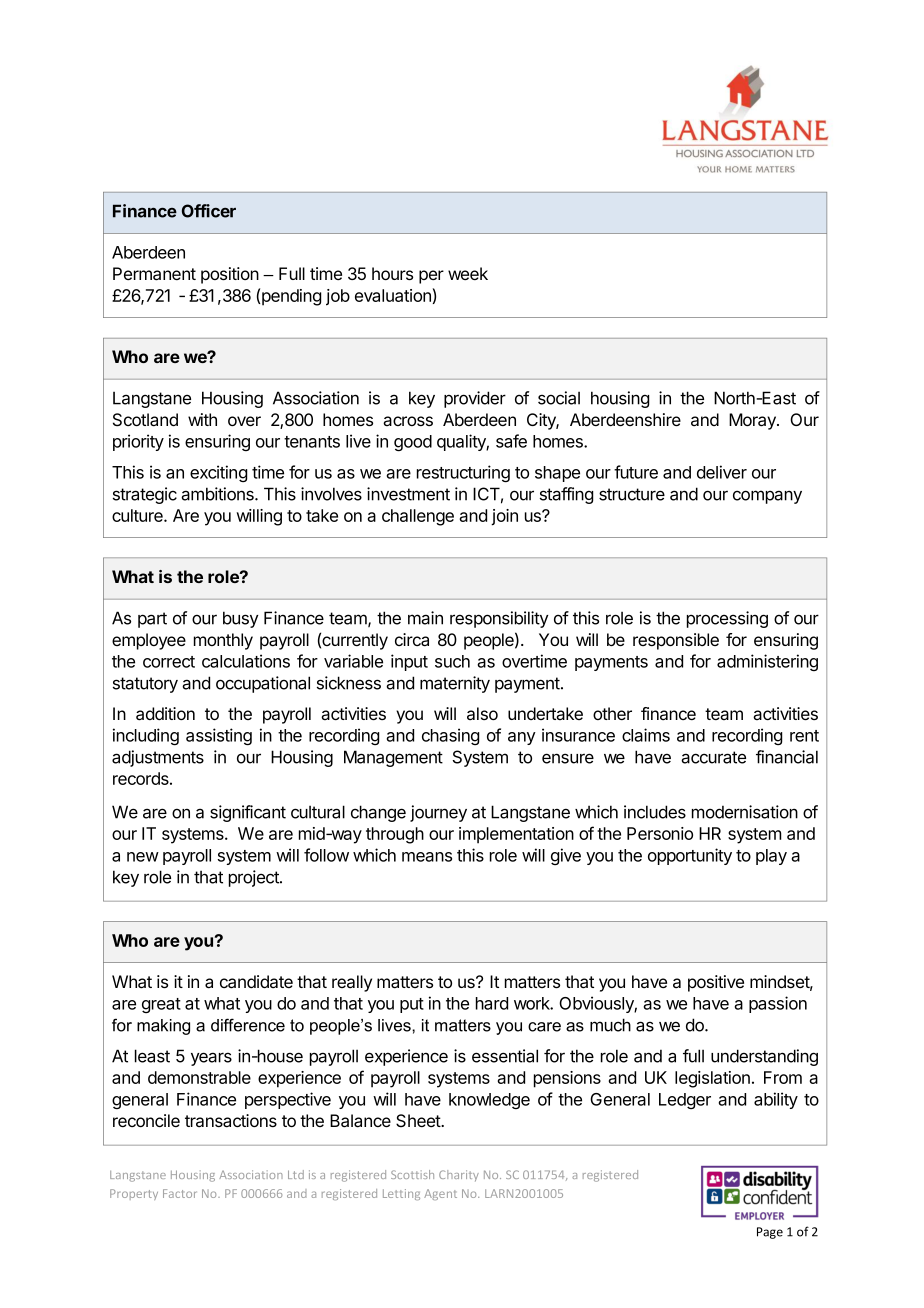  I want to click on challenge, so click(418, 517).
